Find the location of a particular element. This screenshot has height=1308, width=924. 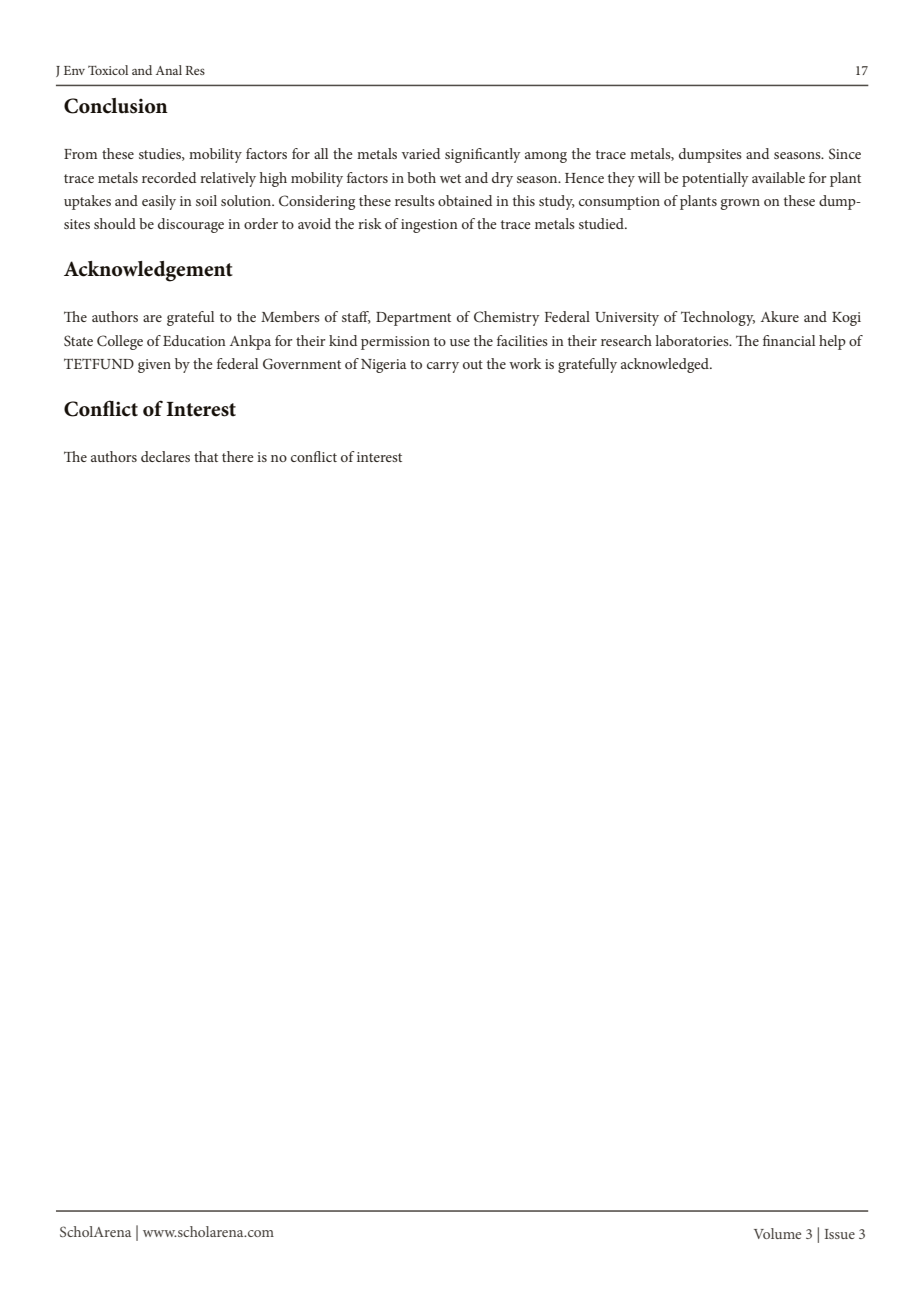

Anal is located at coordinates (169, 70).
